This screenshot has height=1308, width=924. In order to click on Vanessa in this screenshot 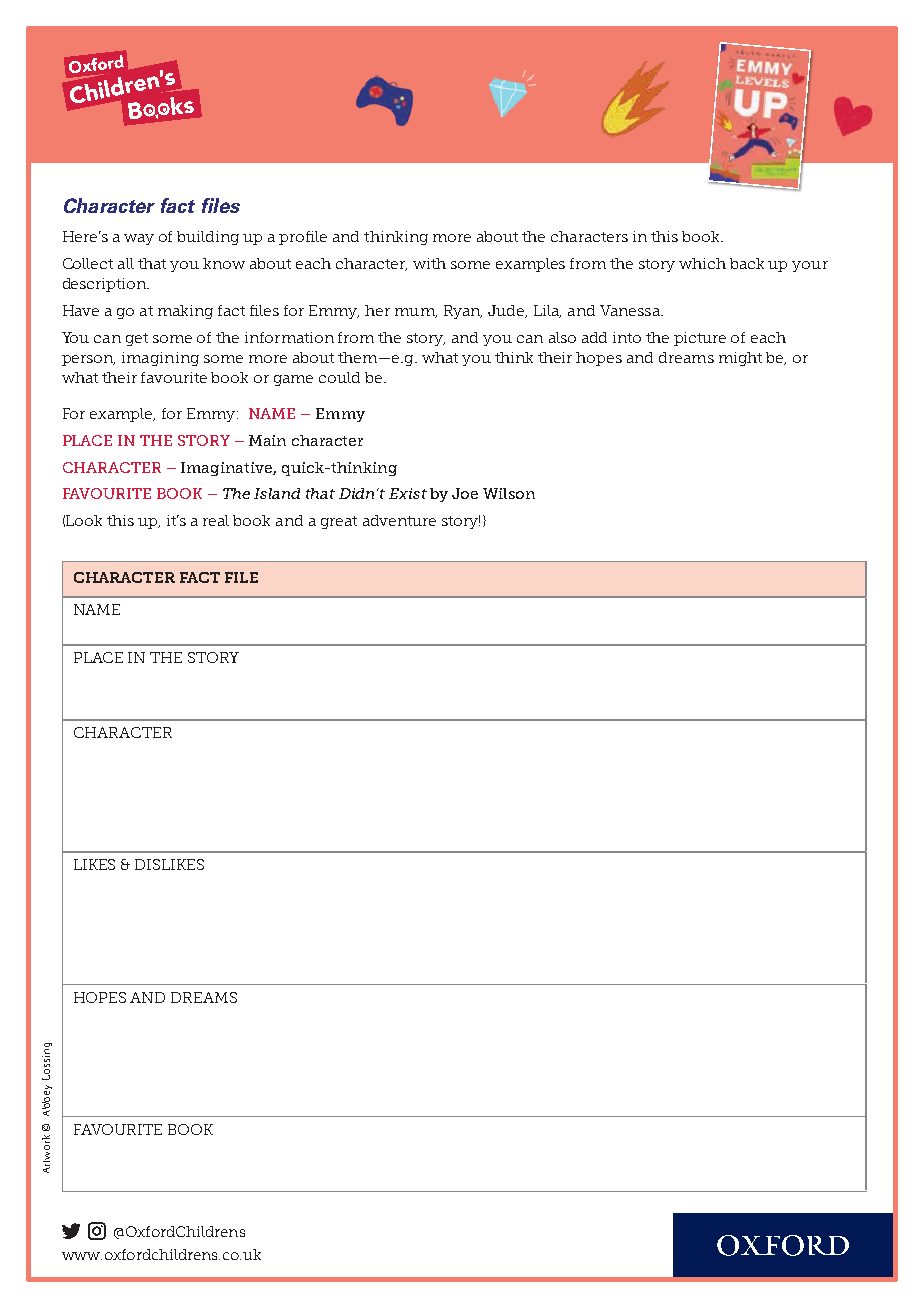, I will do `click(631, 310)`.
